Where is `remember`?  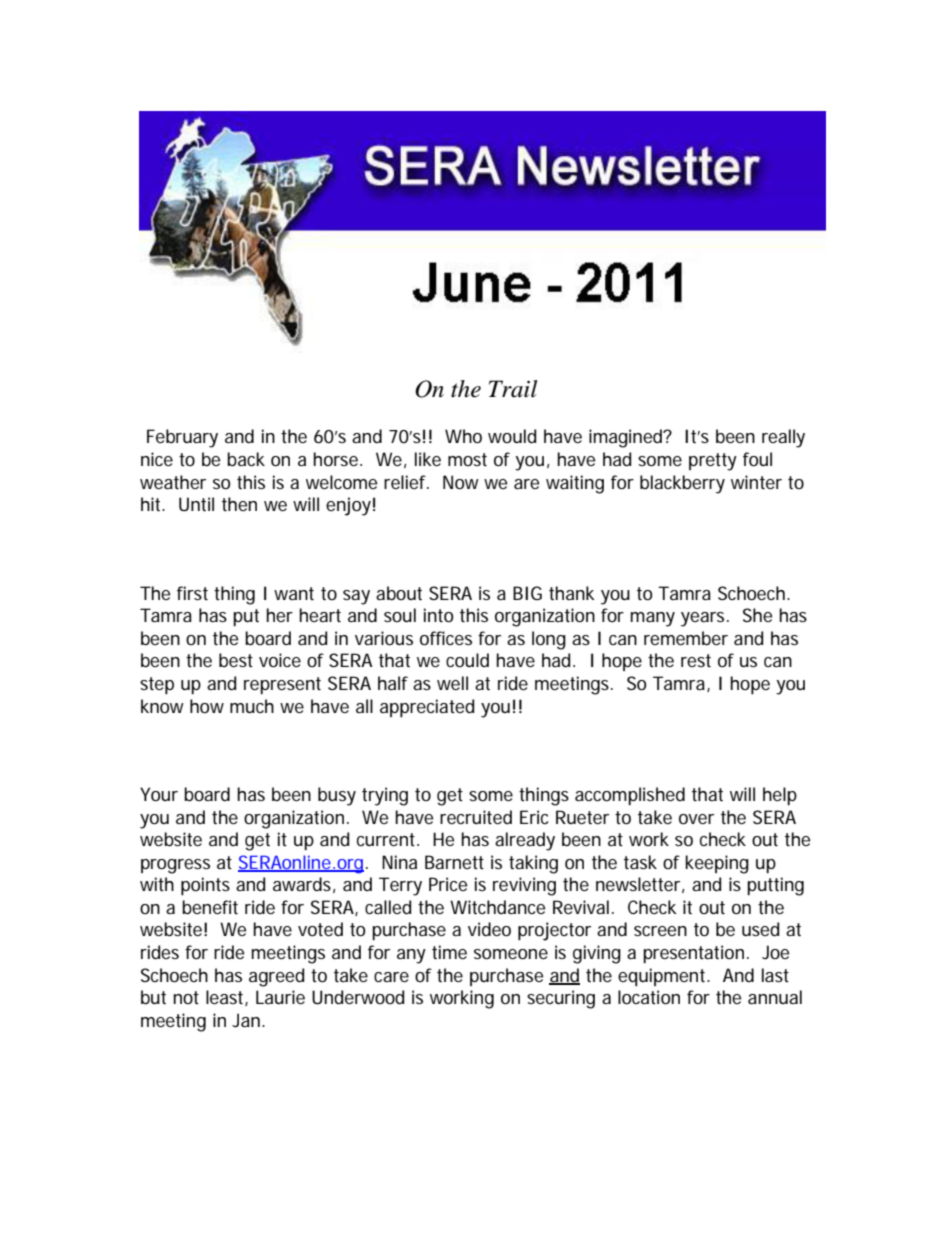
remember is located at coordinates (686, 638).
